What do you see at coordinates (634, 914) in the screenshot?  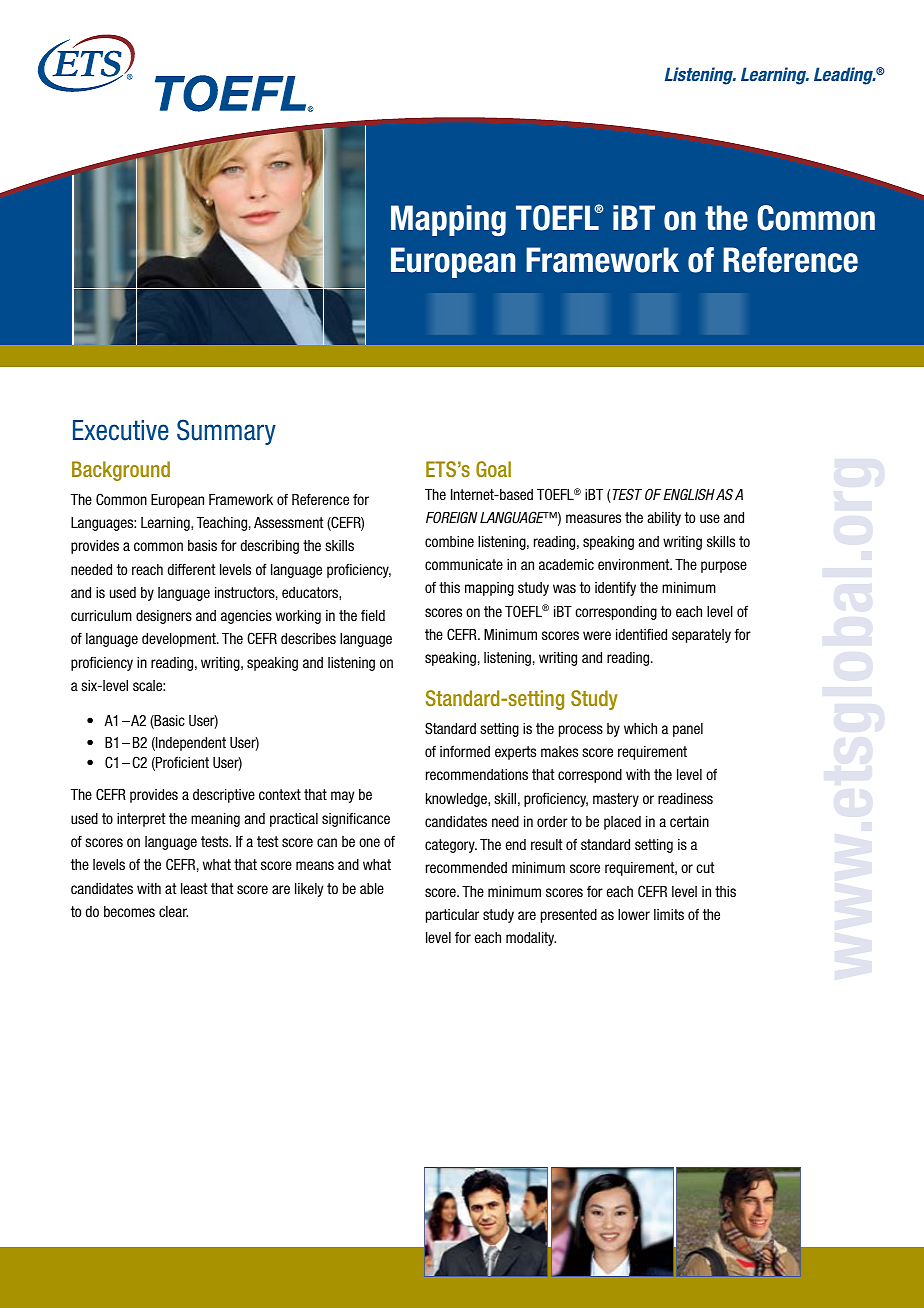 I see `lower` at bounding box center [634, 914].
